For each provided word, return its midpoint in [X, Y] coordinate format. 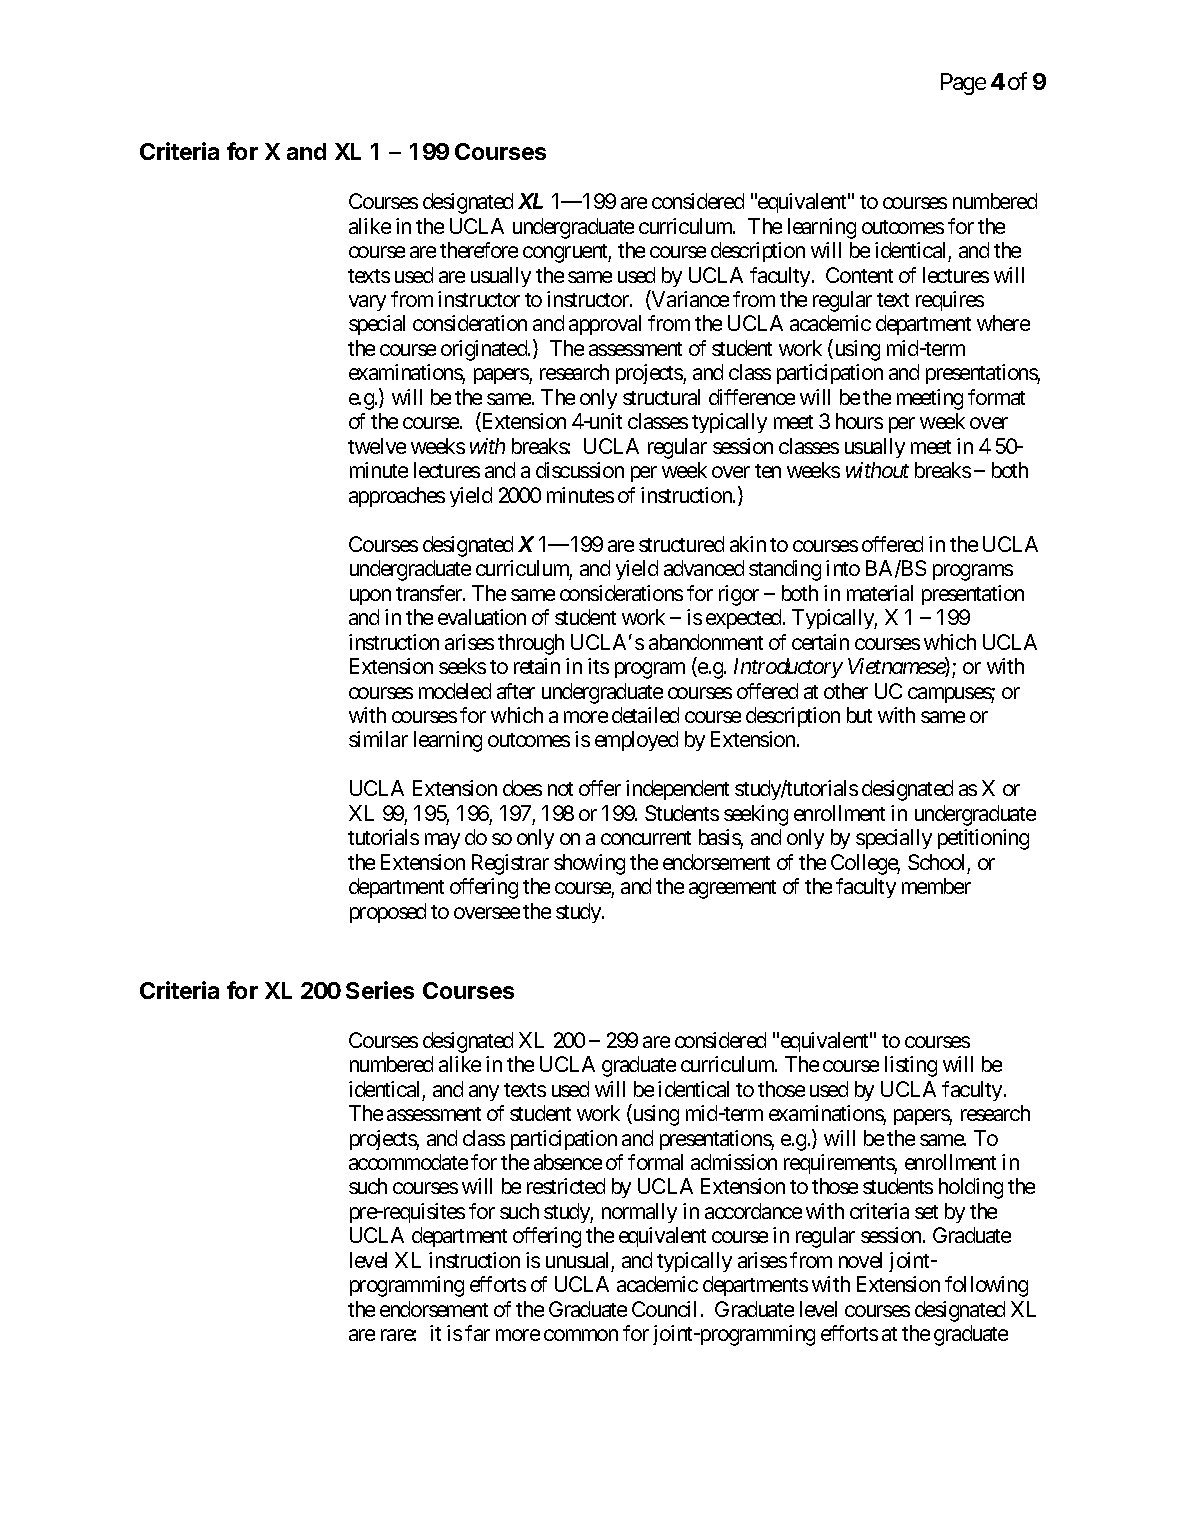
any [484, 1093]
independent [677, 790]
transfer [430, 593]
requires [950, 301]
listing [911, 1066]
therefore [479, 250]
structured [681, 544]
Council [664, 1309]
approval [605, 325]
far [477, 1333]
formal [655, 1162]
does [522, 788]
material [880, 593]
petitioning [983, 839]
